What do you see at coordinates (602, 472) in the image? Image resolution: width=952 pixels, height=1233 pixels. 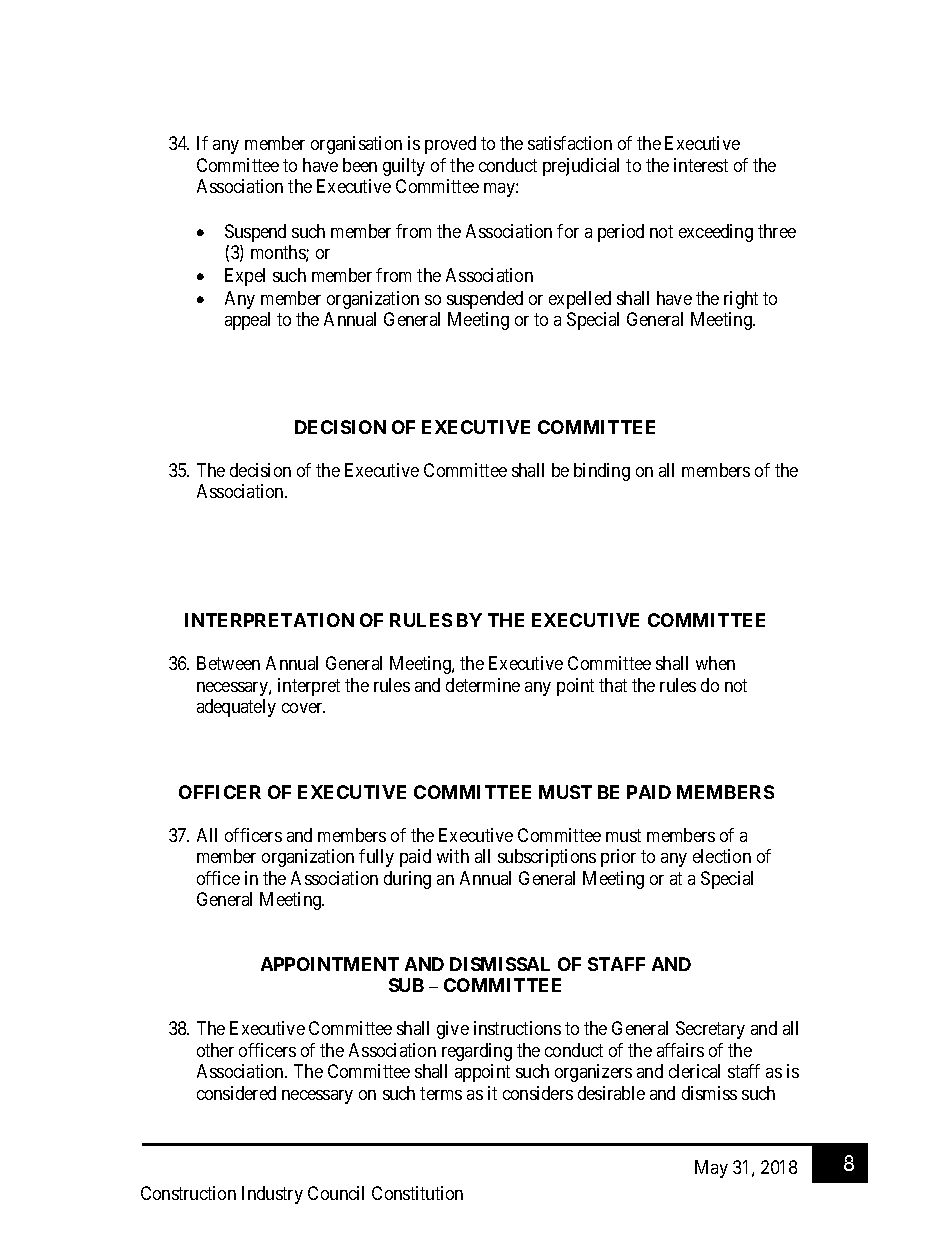 I see `binding` at bounding box center [602, 472].
